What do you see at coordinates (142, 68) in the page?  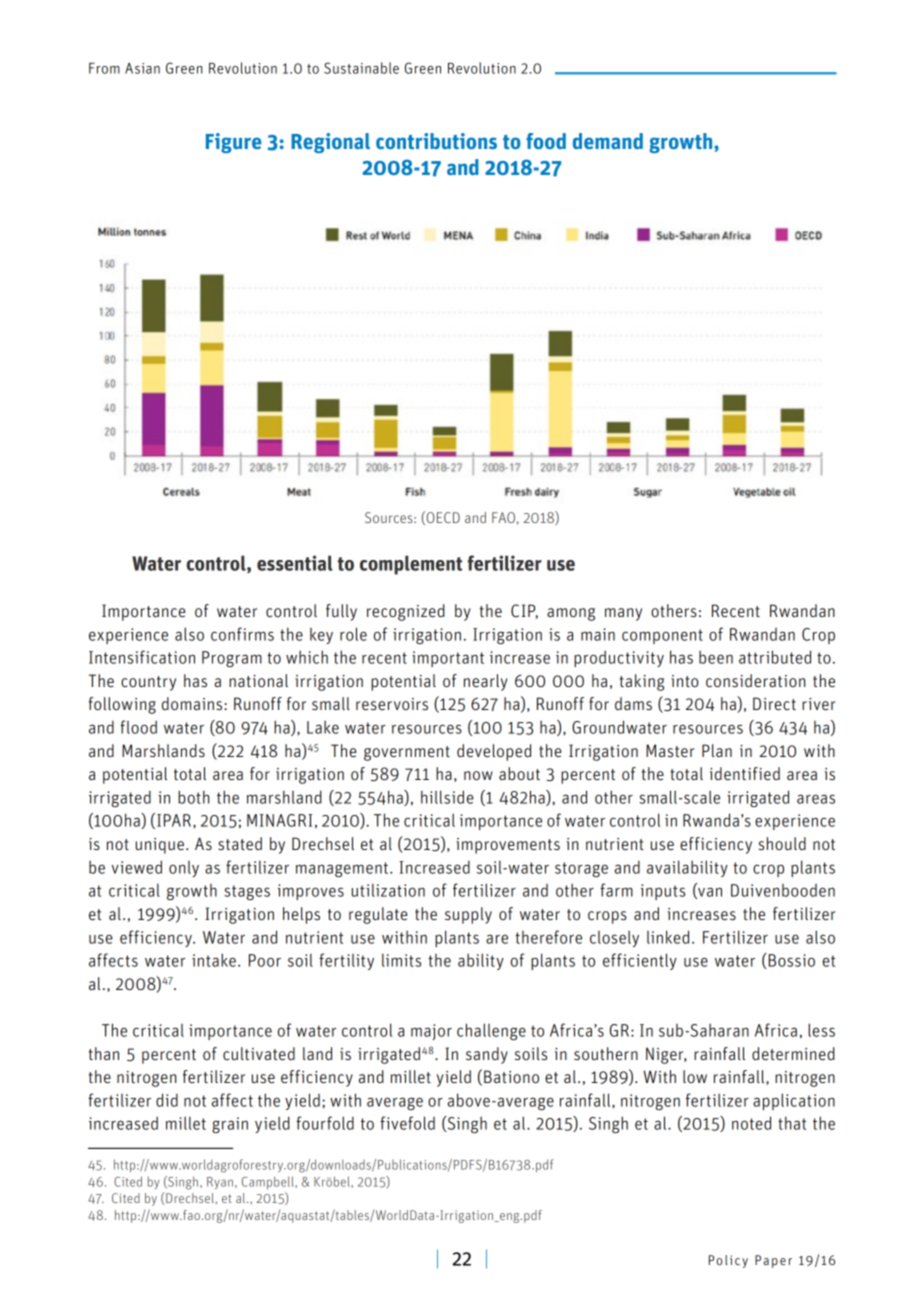 I see `Asian` at bounding box center [142, 68].
